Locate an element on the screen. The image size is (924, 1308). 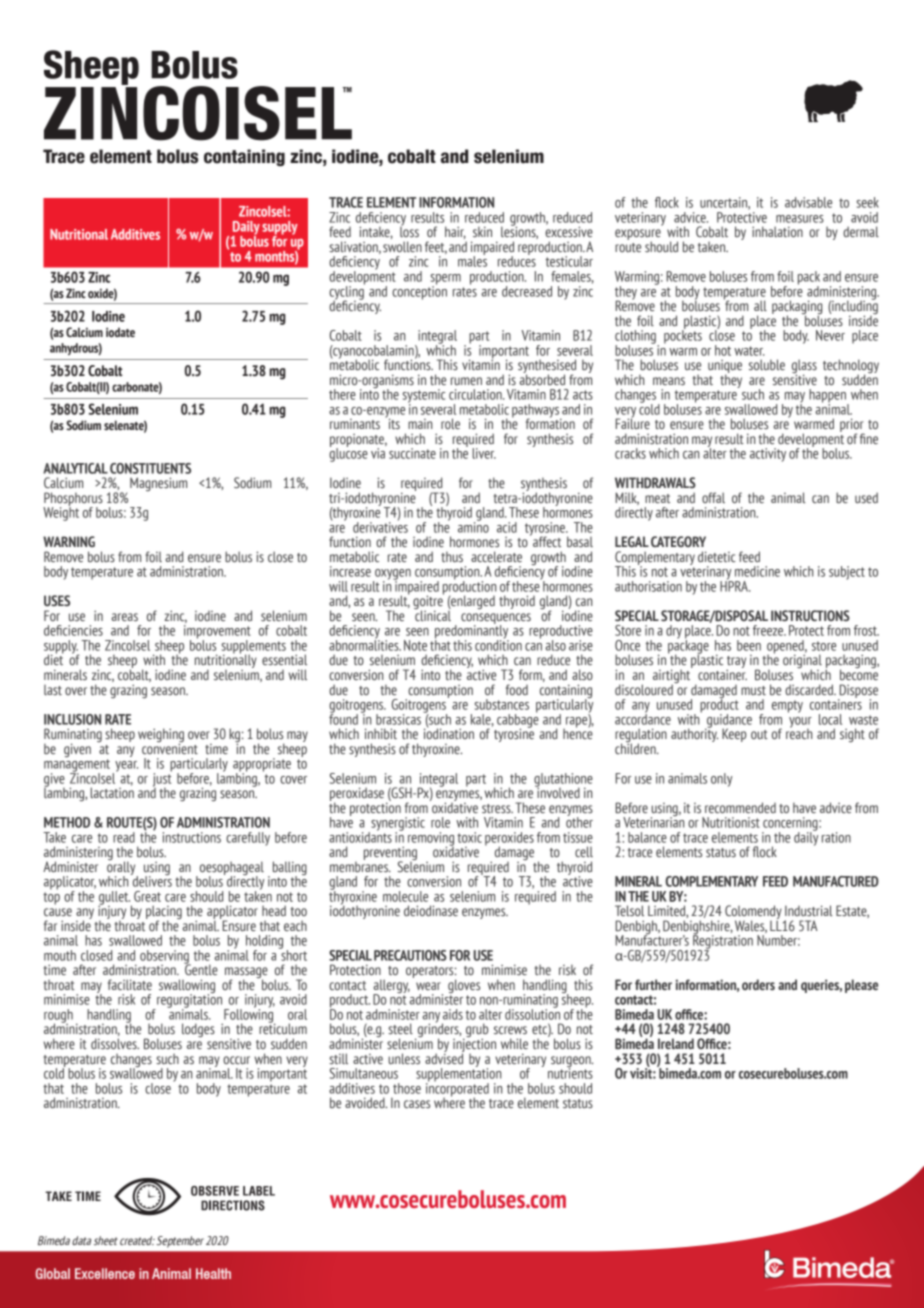
orders is located at coordinates (758, 984).
